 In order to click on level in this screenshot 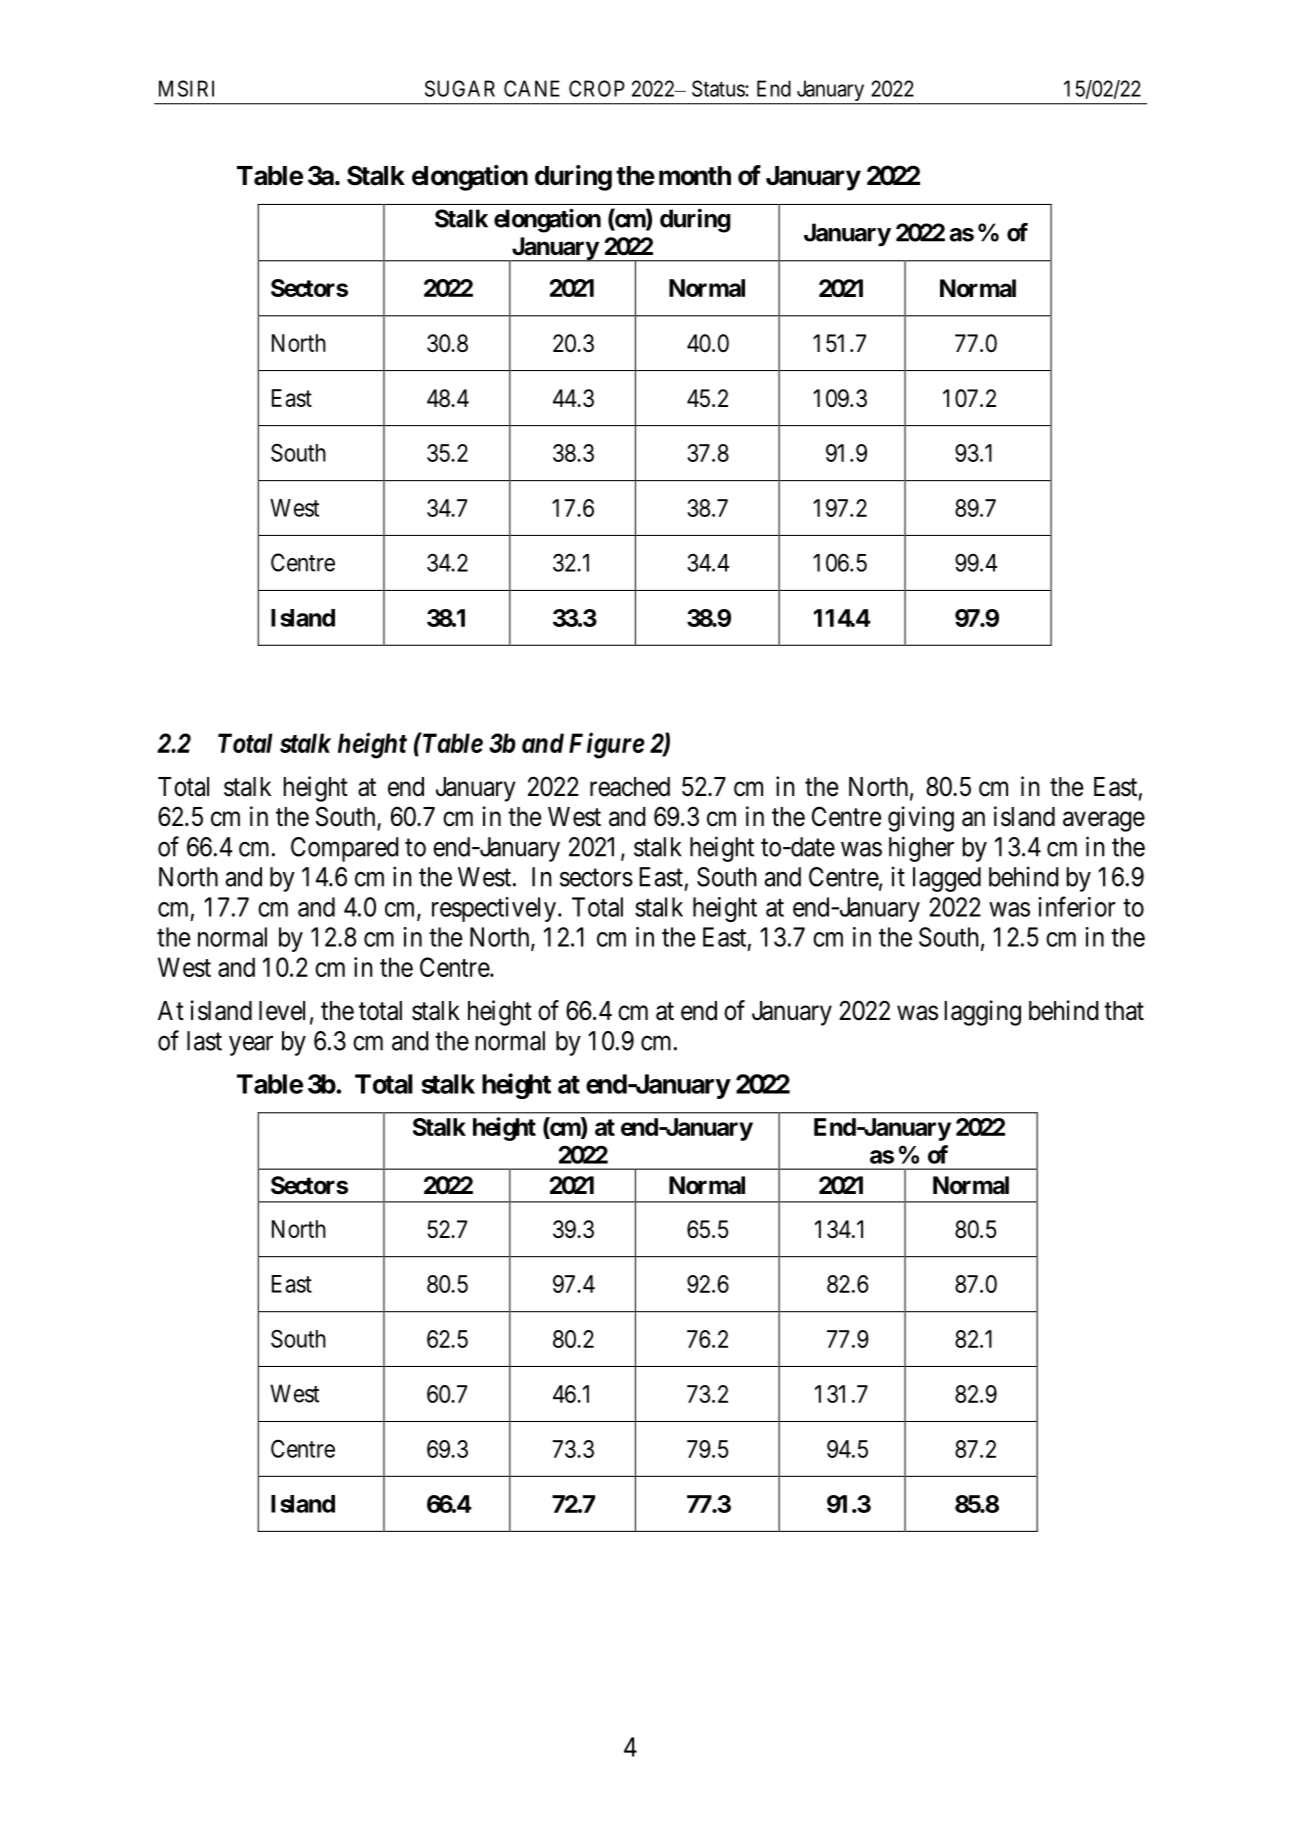, I will do `click(282, 1011)`.
